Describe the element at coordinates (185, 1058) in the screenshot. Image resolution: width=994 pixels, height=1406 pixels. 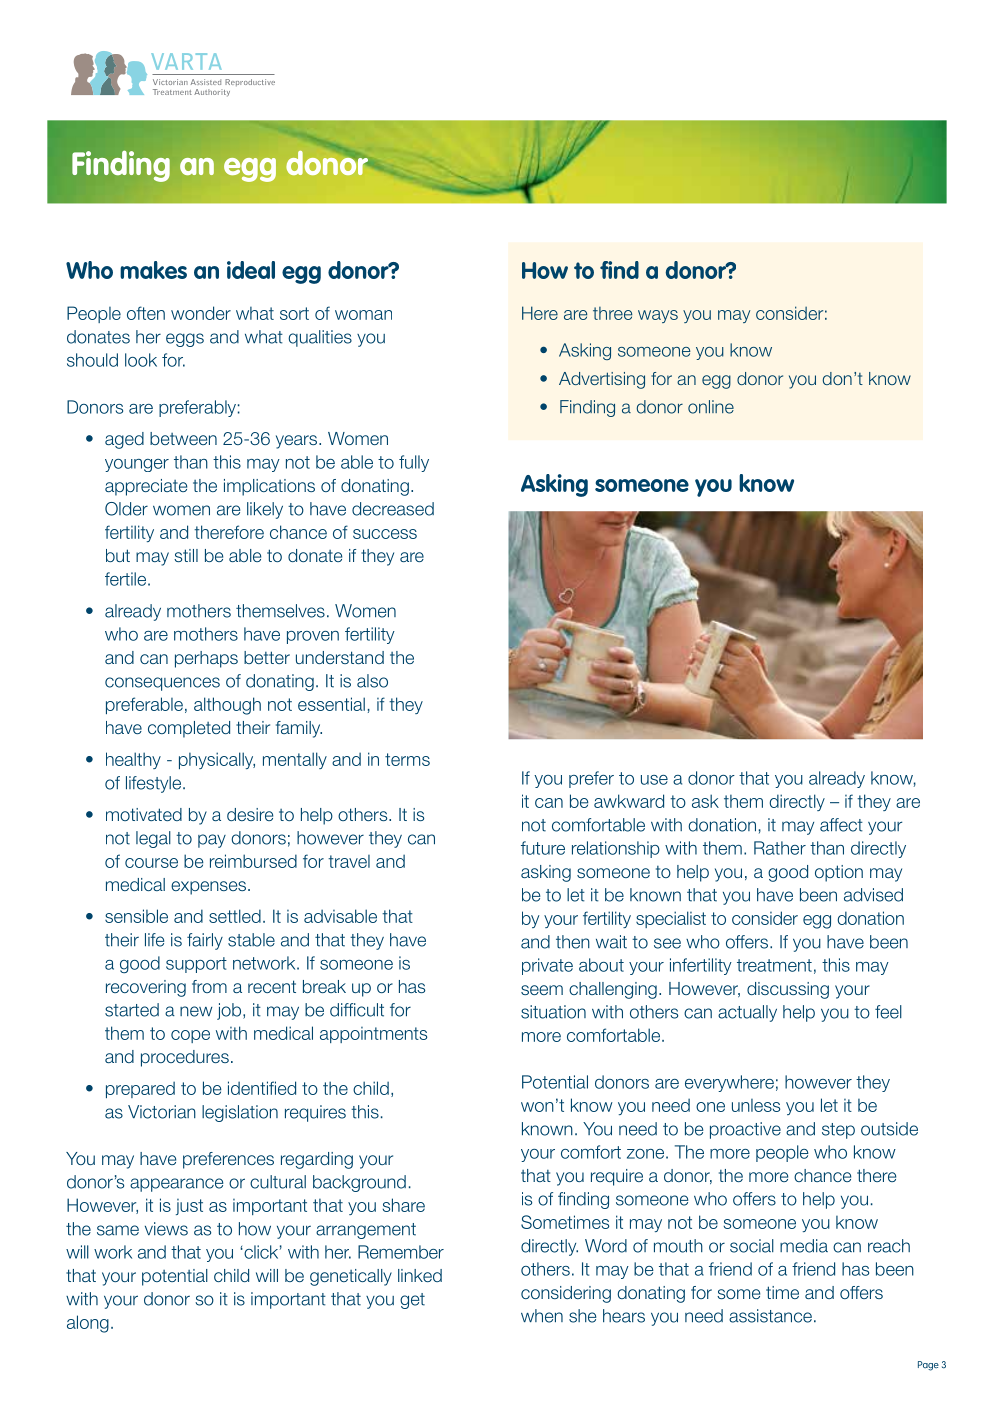
I see `procedures` at that location.
